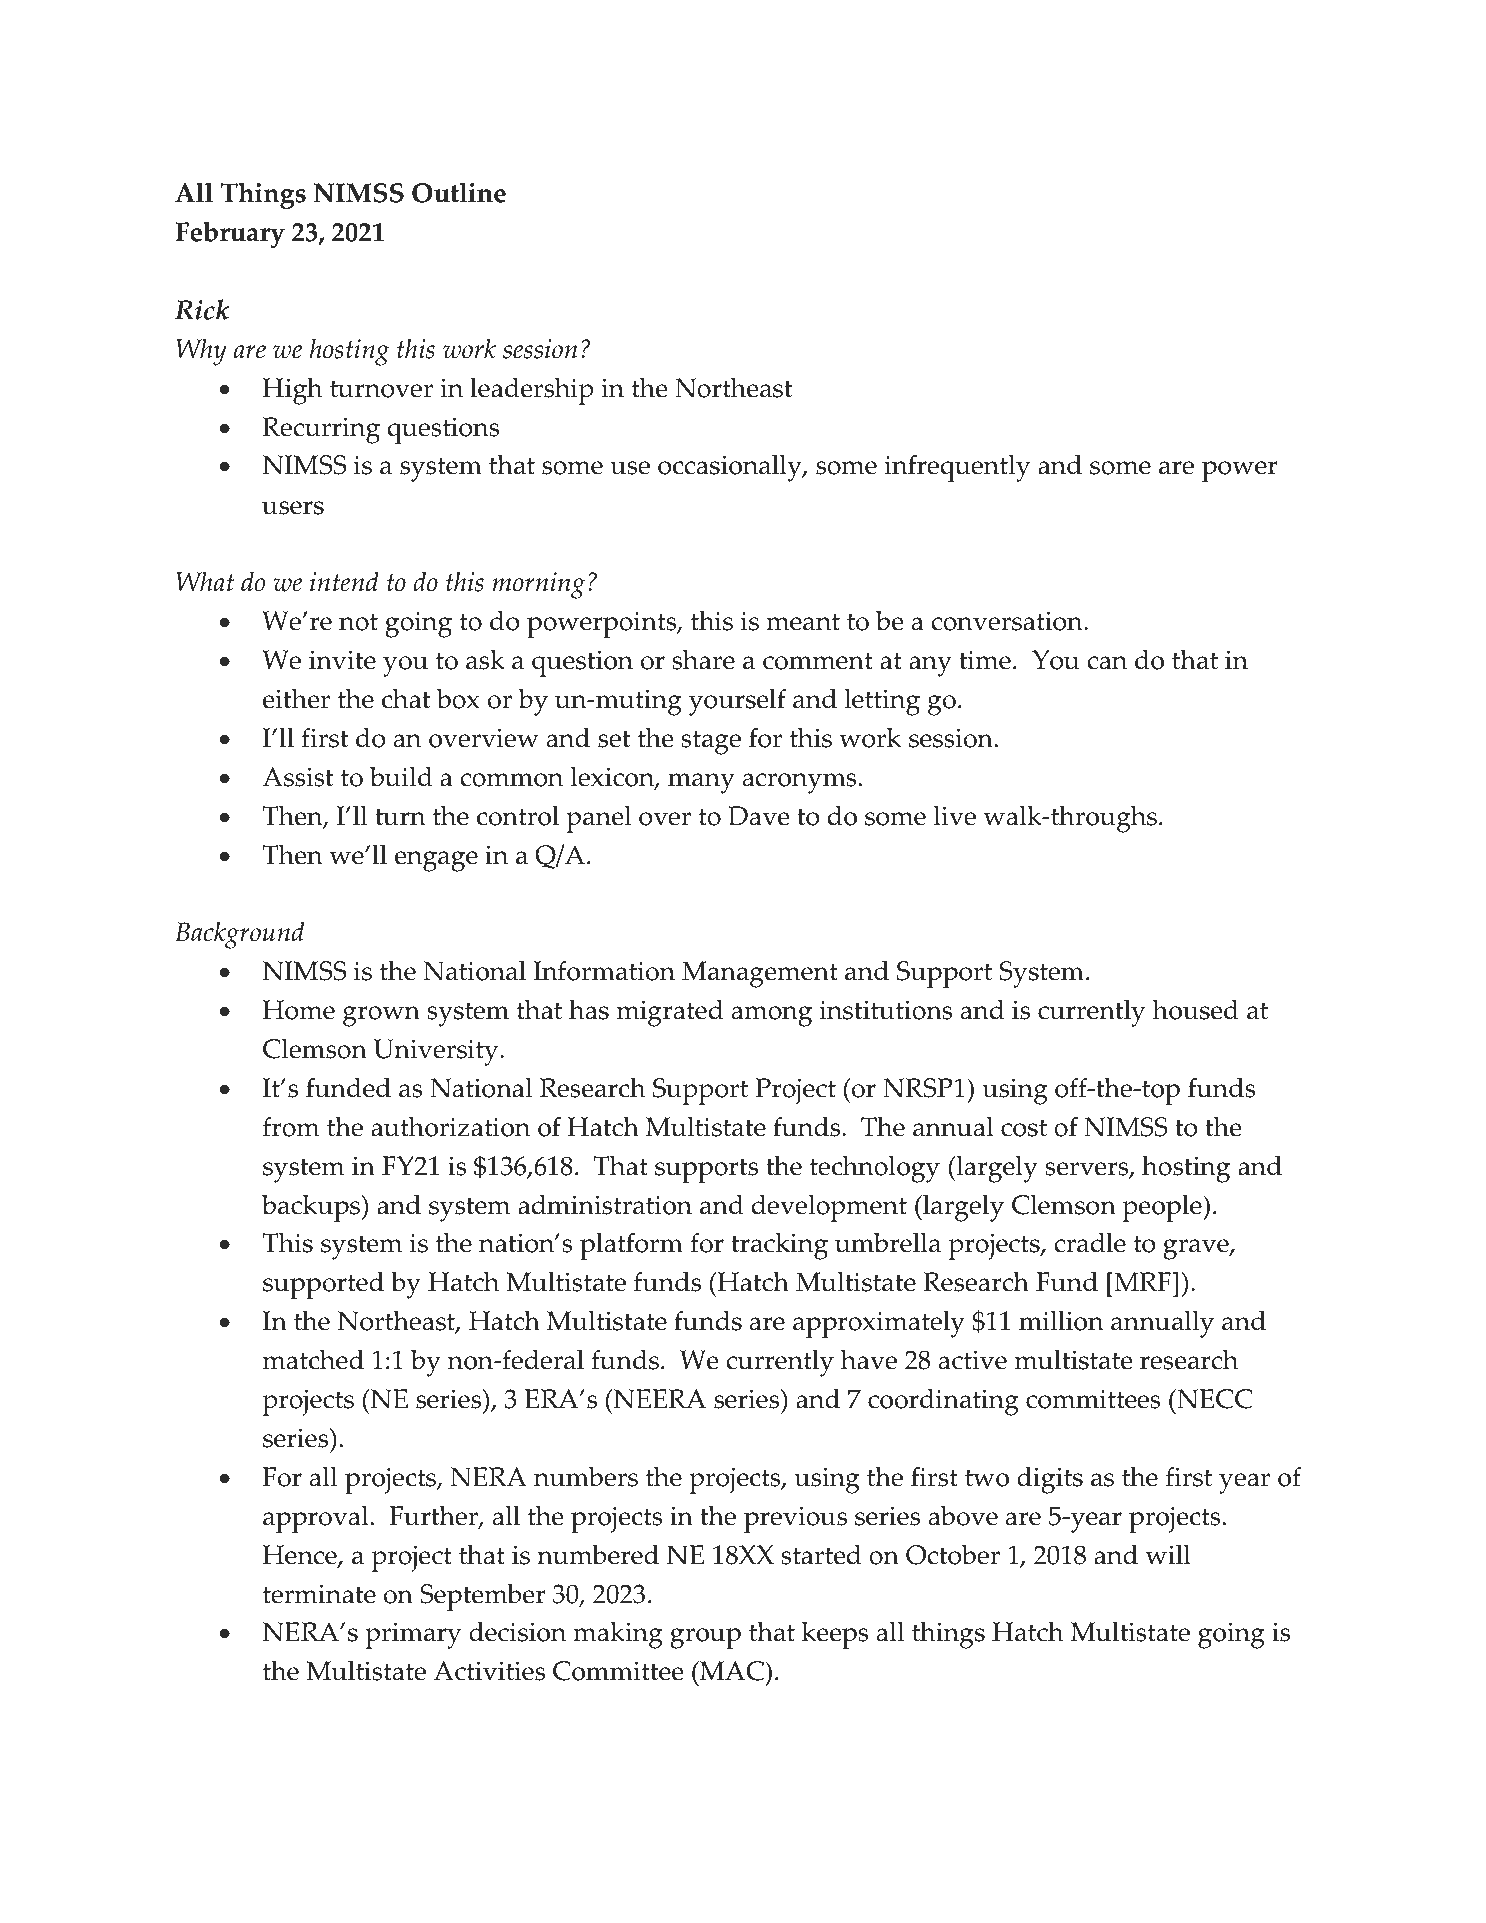  What do you see at coordinates (958, 468) in the screenshot?
I see `infrequently` at bounding box center [958, 468].
